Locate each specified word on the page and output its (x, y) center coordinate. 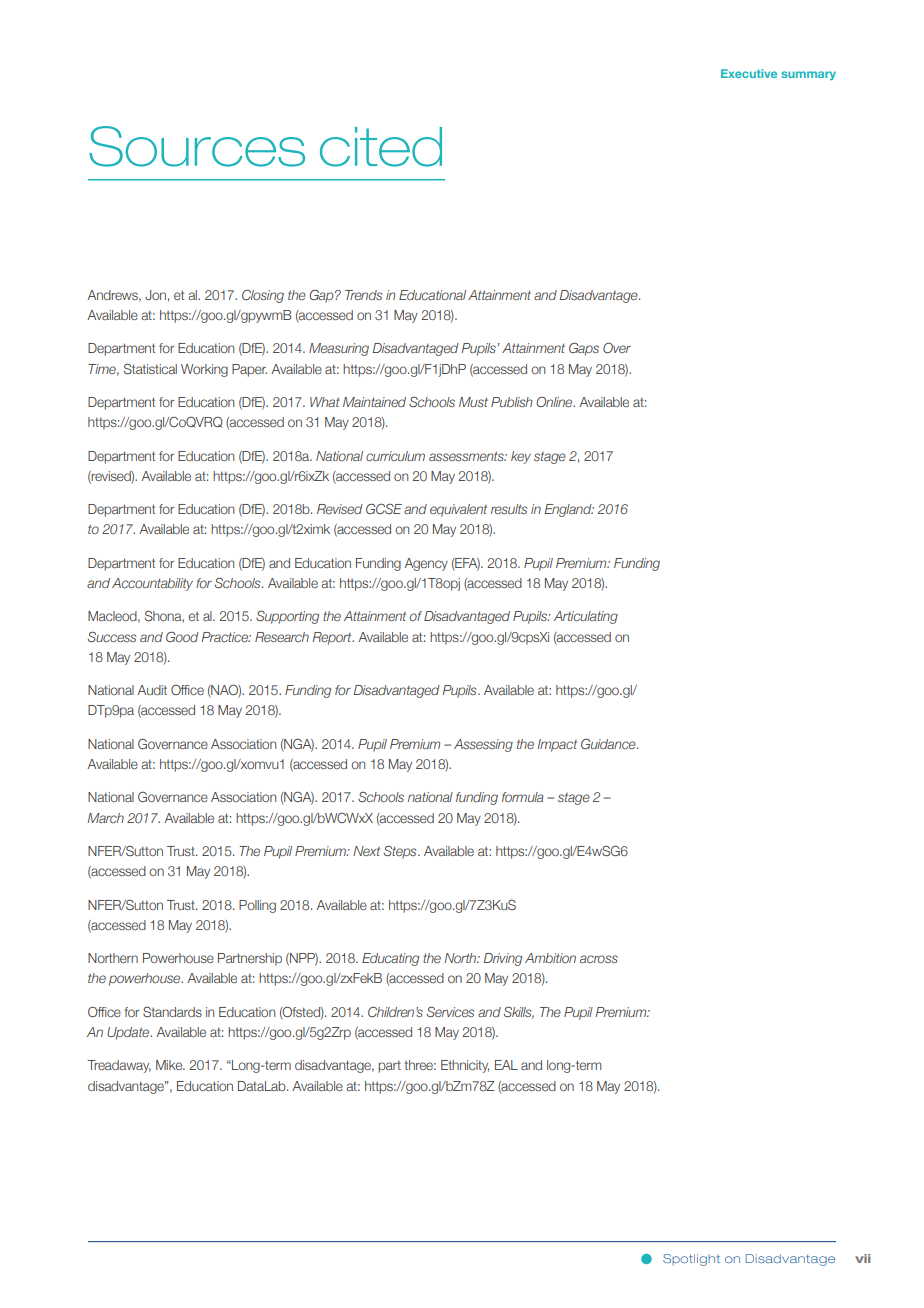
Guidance (609, 743)
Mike (170, 1065)
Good (182, 636)
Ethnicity (465, 1066)
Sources (197, 146)
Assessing (483, 745)
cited (381, 147)
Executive (749, 73)
